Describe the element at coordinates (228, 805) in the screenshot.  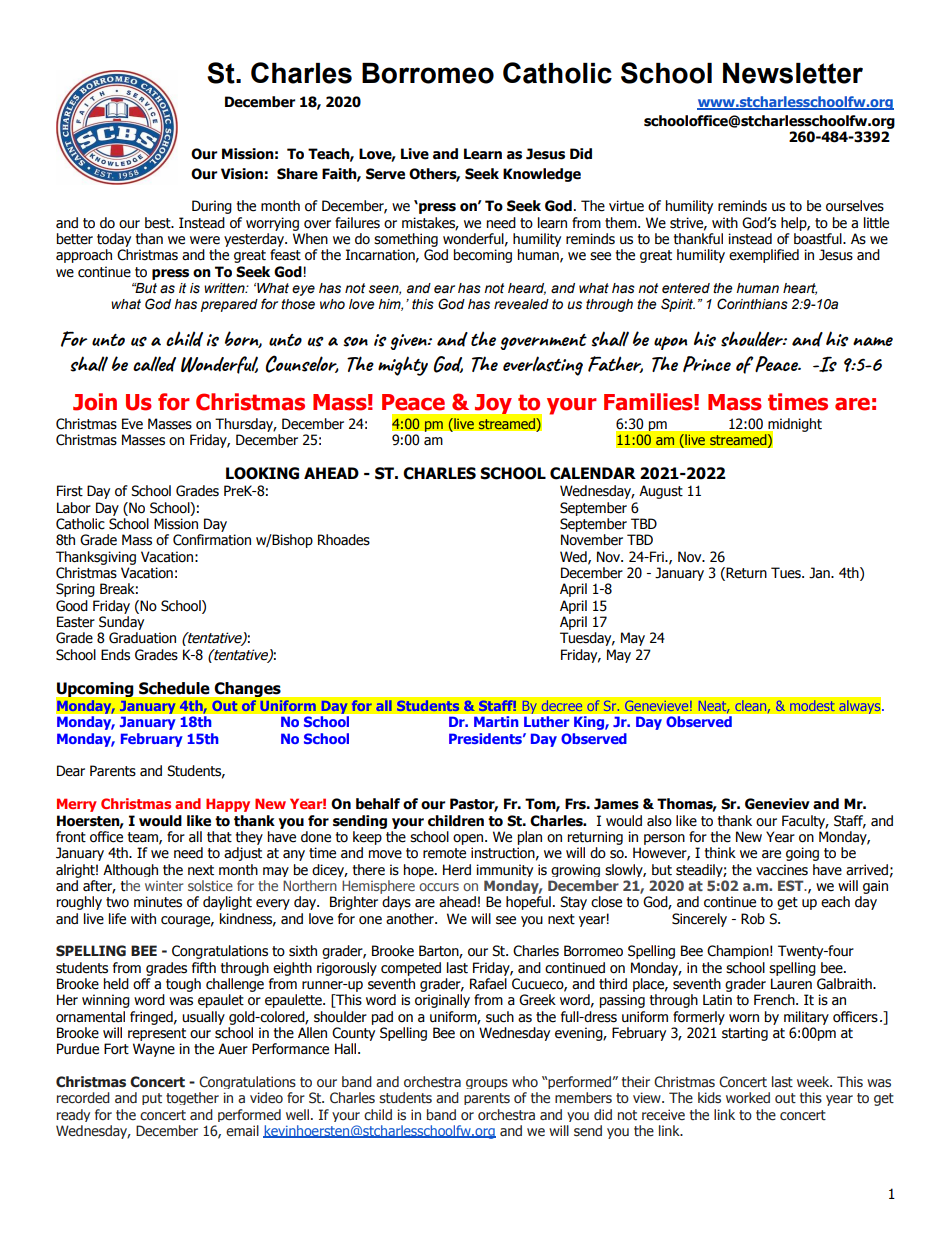
I see `Happy` at that location.
